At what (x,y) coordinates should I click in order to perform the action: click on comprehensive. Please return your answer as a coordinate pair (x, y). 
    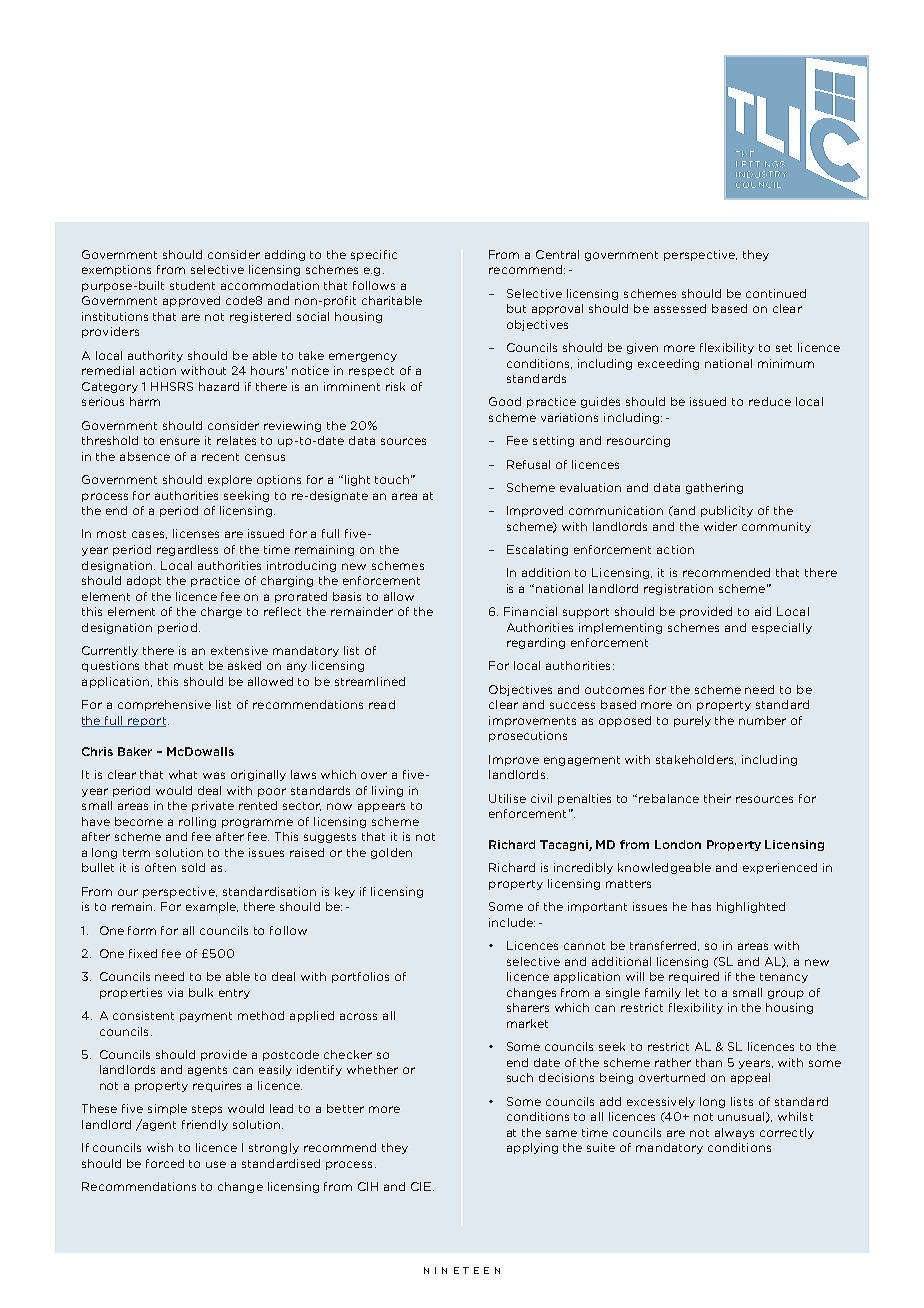
    Looking at the image, I should click on (164, 705).
